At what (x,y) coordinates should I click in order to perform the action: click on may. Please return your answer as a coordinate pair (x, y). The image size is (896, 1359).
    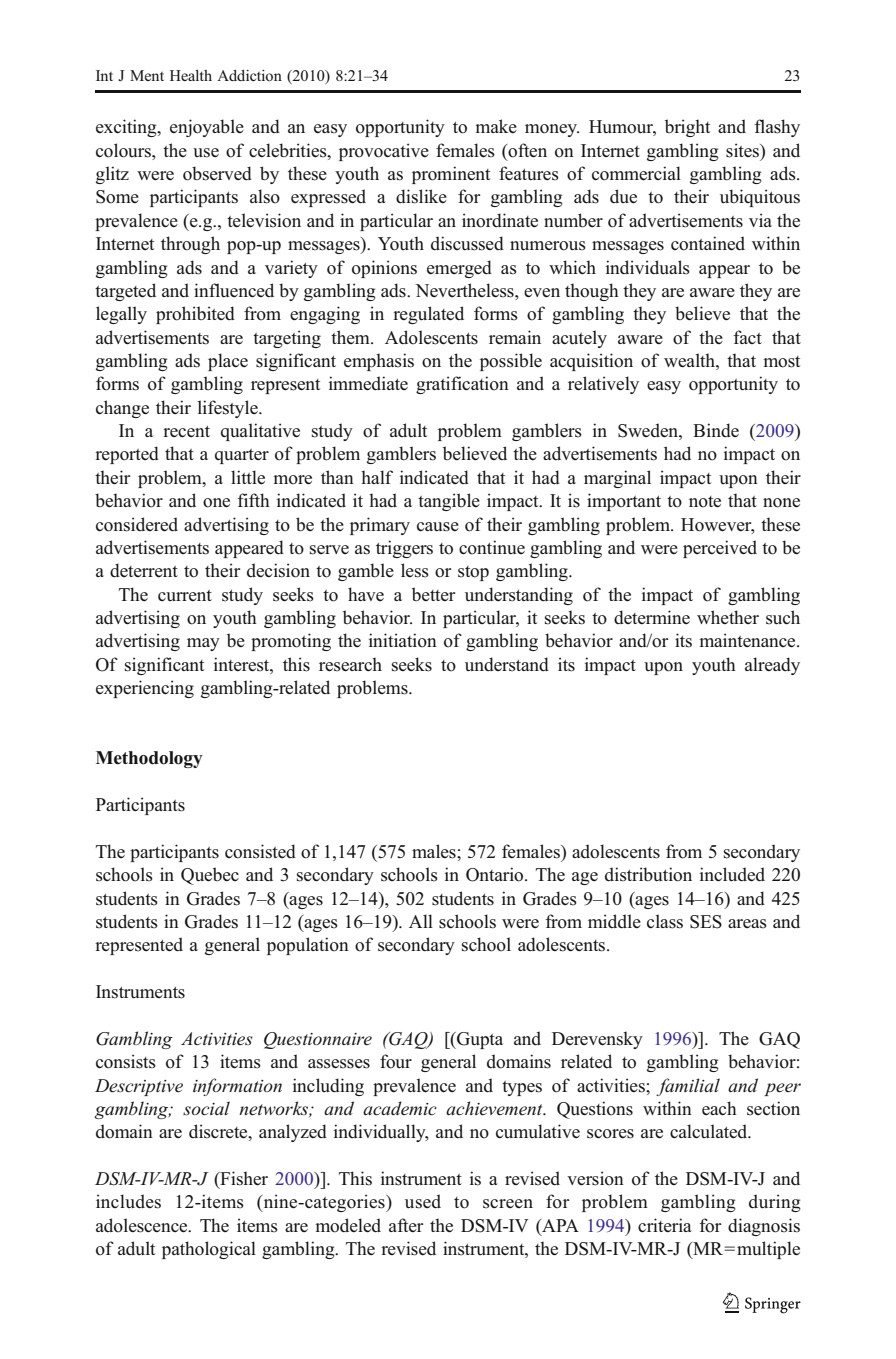
    Looking at the image, I should click on (203, 644).
